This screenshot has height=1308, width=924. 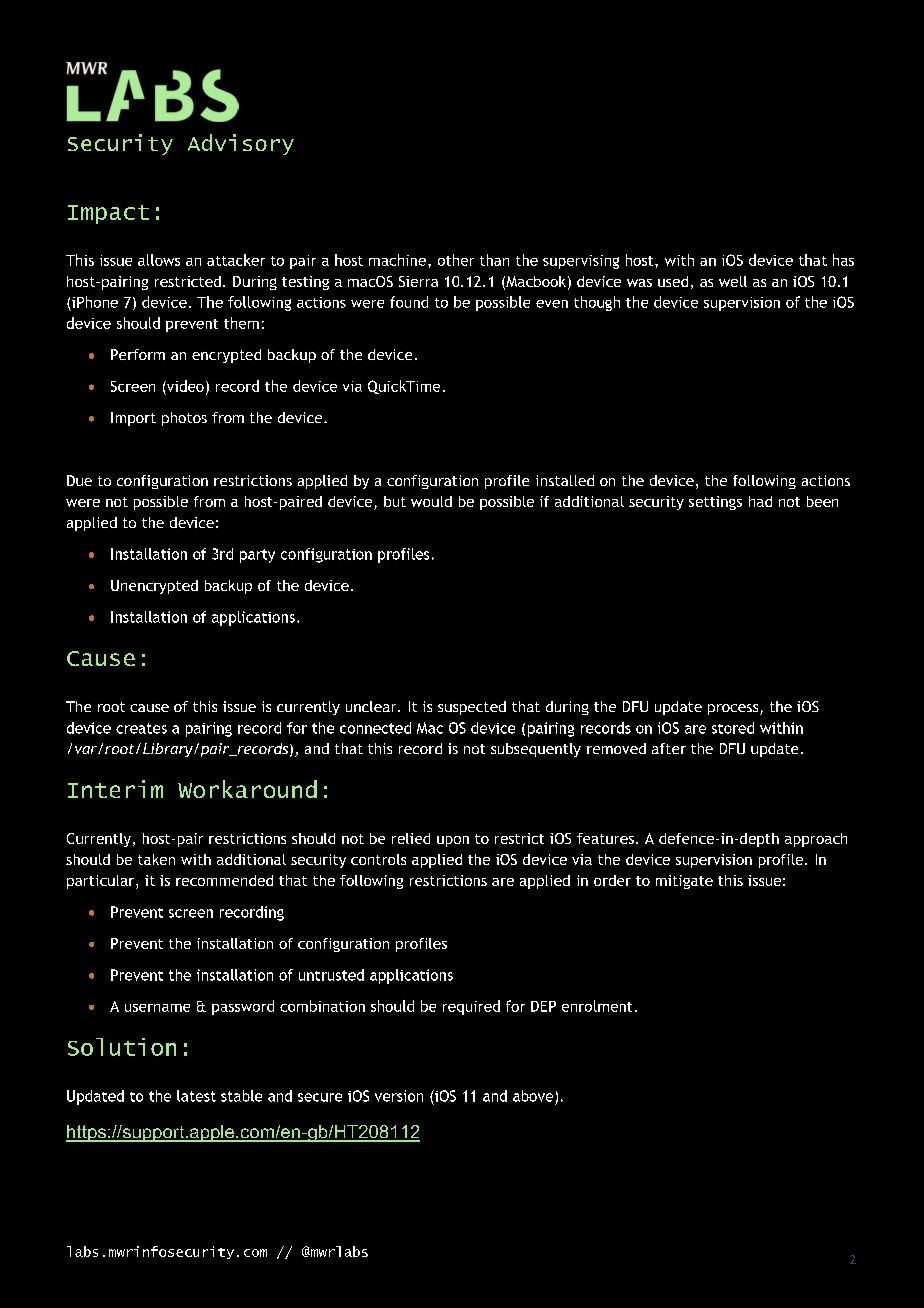 What do you see at coordinates (184, 419) in the screenshot?
I see `photos` at bounding box center [184, 419].
